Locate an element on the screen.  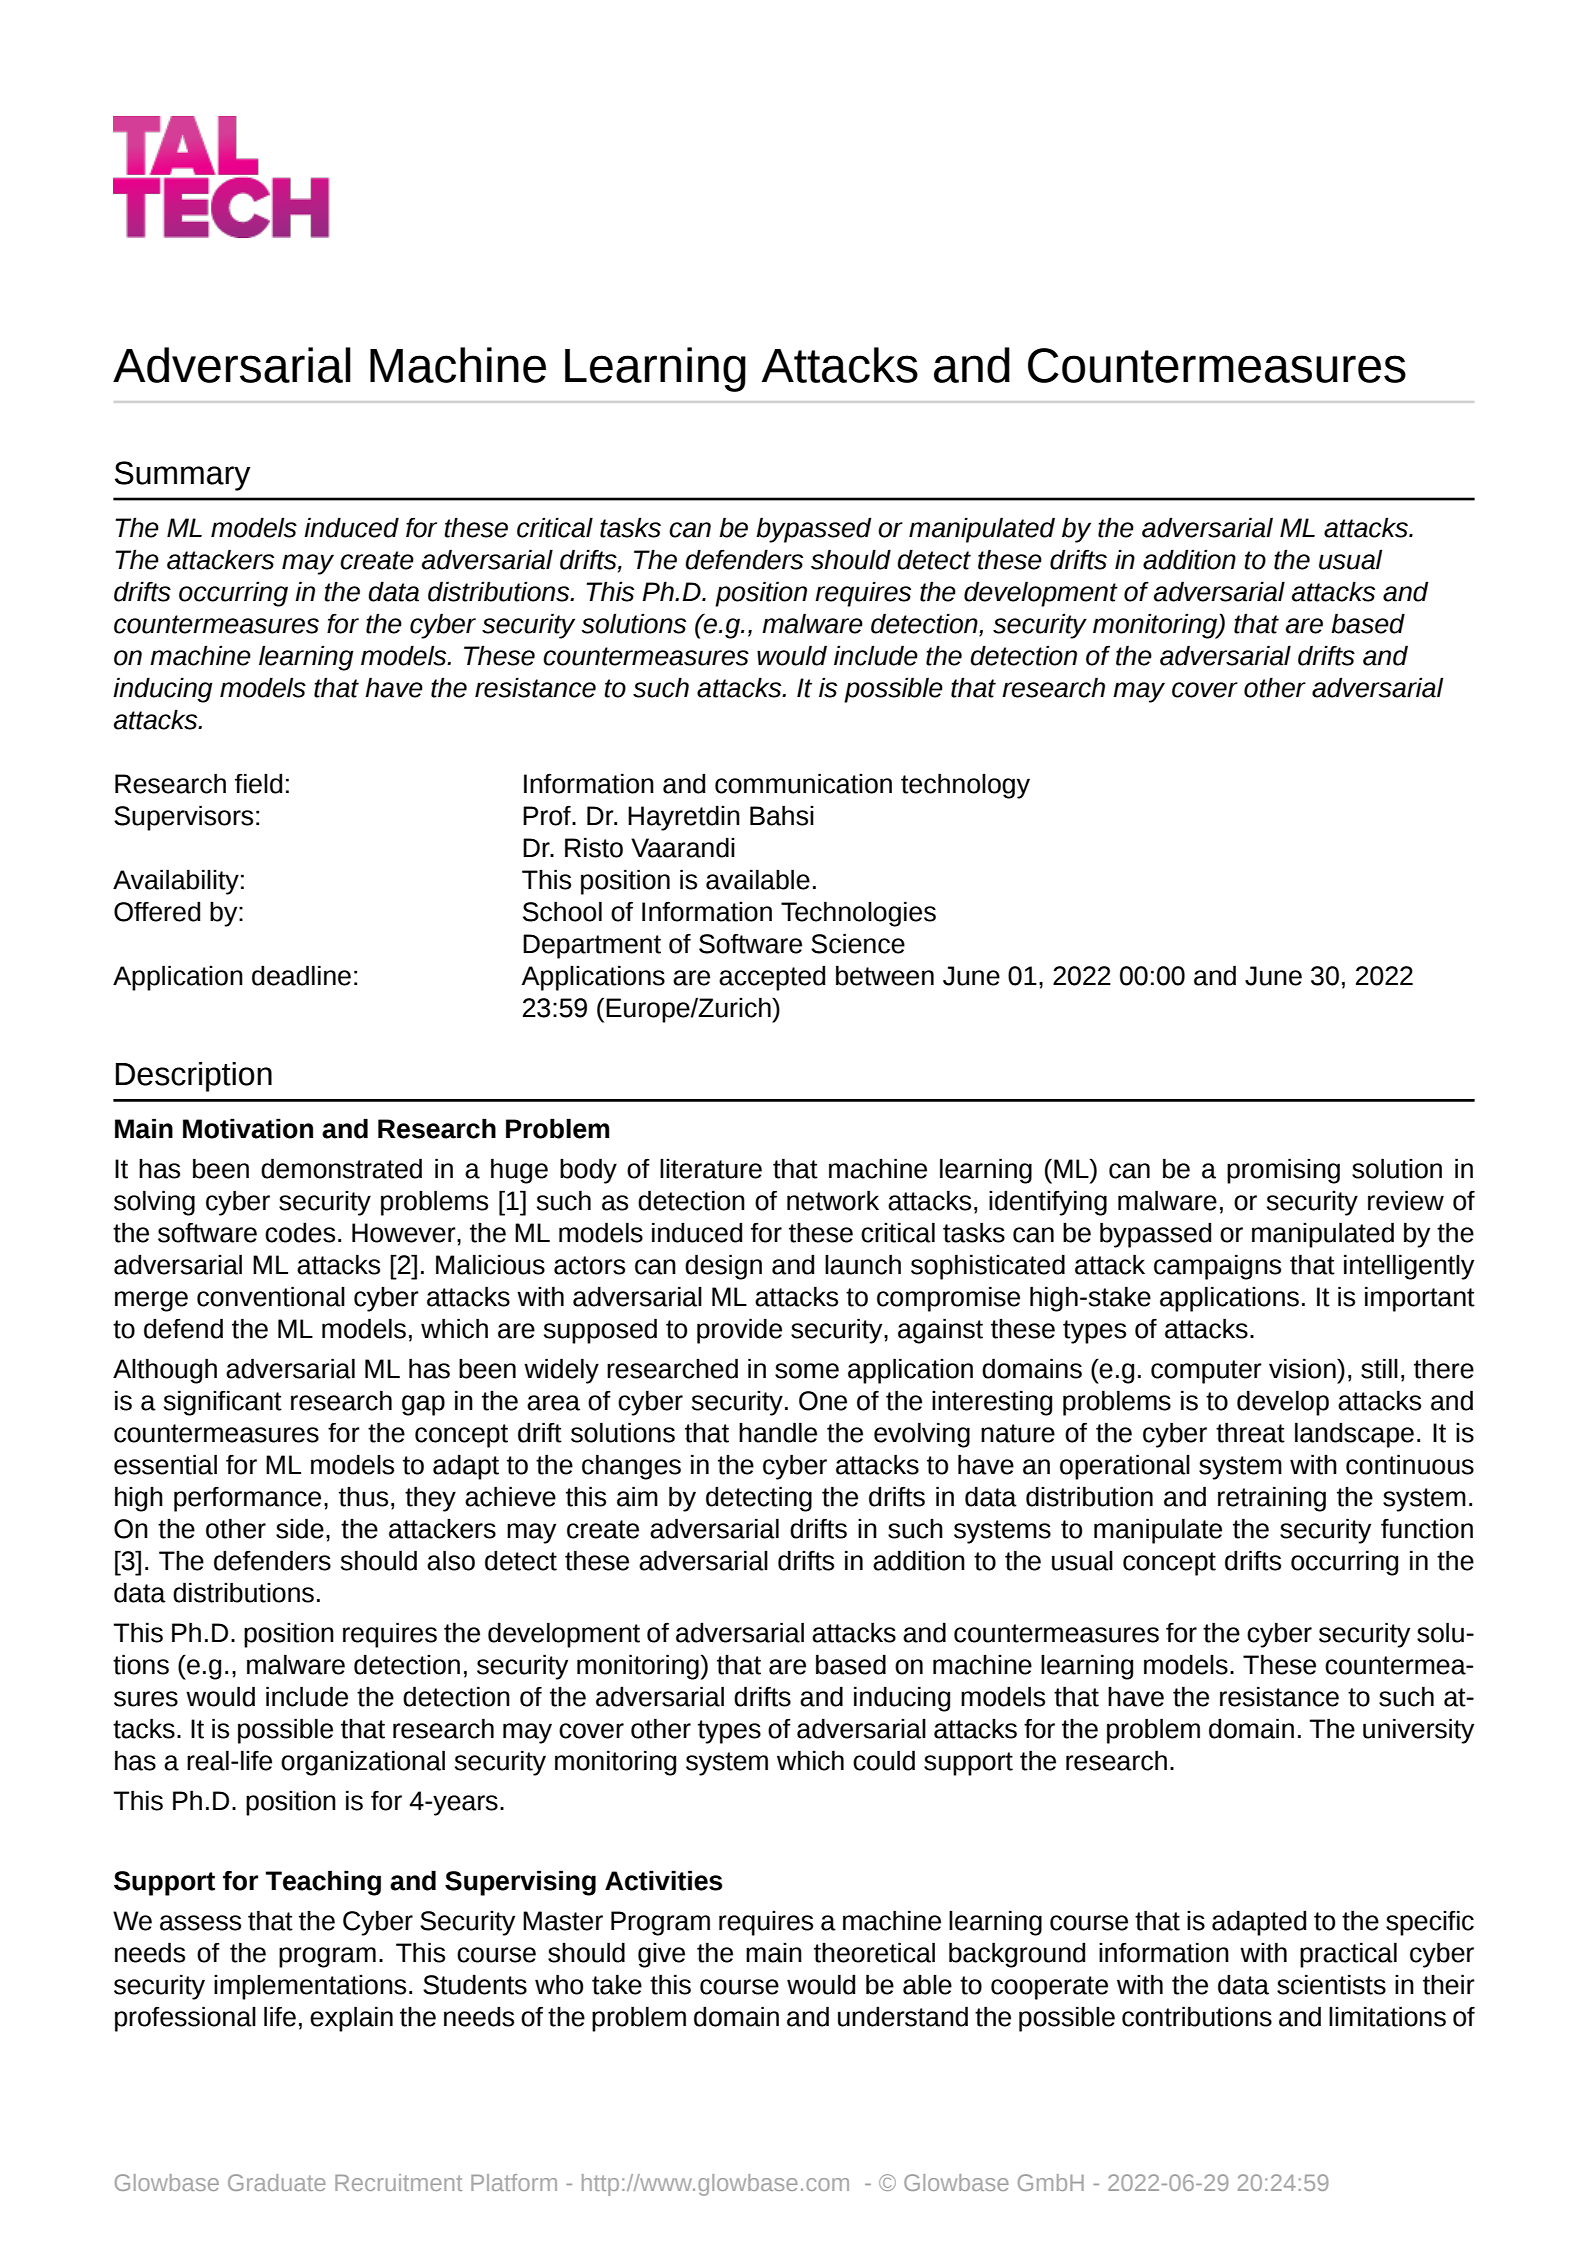
conventional is located at coordinates (271, 1296).
